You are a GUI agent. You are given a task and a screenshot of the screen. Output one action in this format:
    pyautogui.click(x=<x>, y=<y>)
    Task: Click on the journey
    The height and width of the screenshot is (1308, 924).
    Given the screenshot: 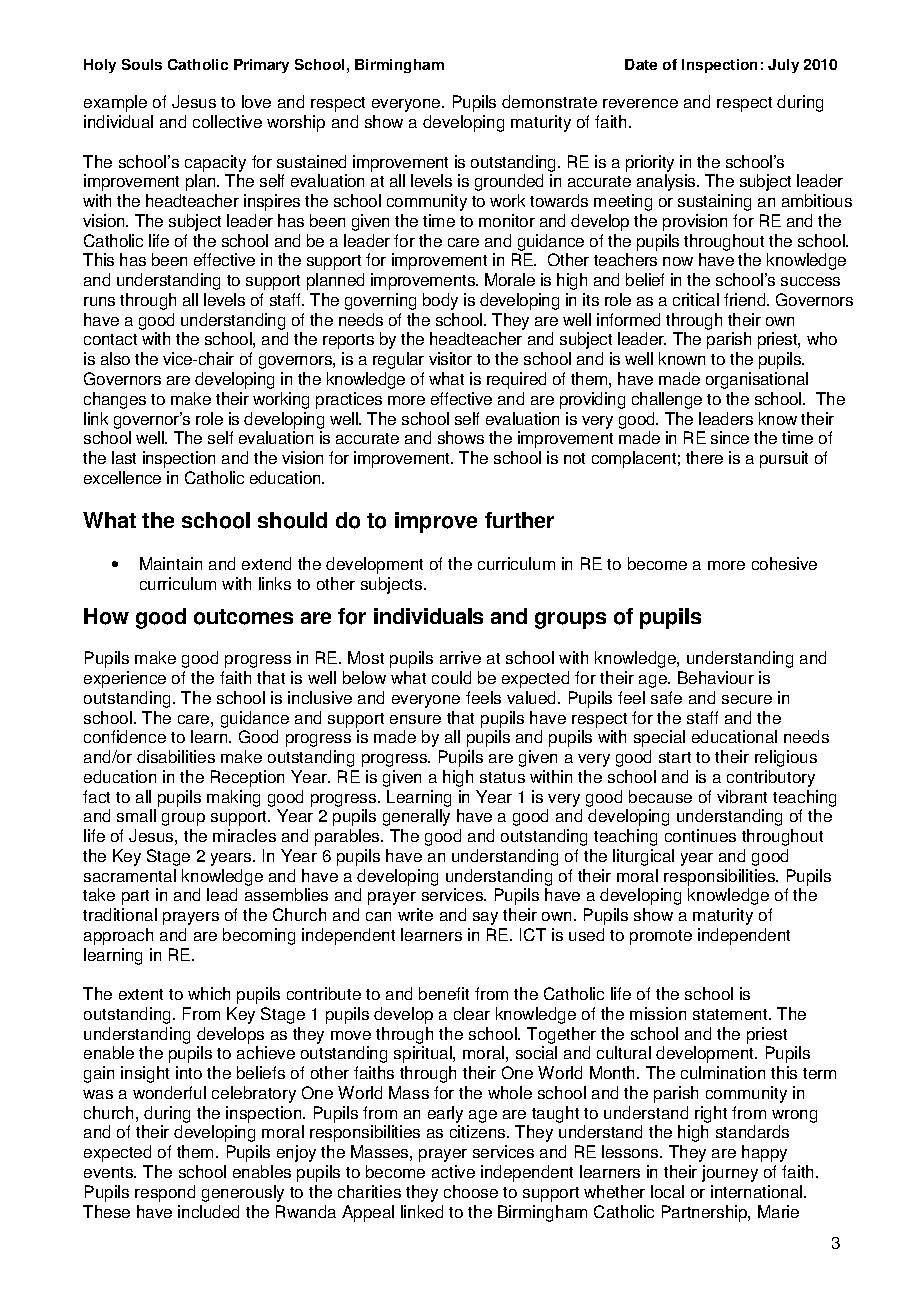 What is the action you would take?
    pyautogui.click(x=730, y=1173)
